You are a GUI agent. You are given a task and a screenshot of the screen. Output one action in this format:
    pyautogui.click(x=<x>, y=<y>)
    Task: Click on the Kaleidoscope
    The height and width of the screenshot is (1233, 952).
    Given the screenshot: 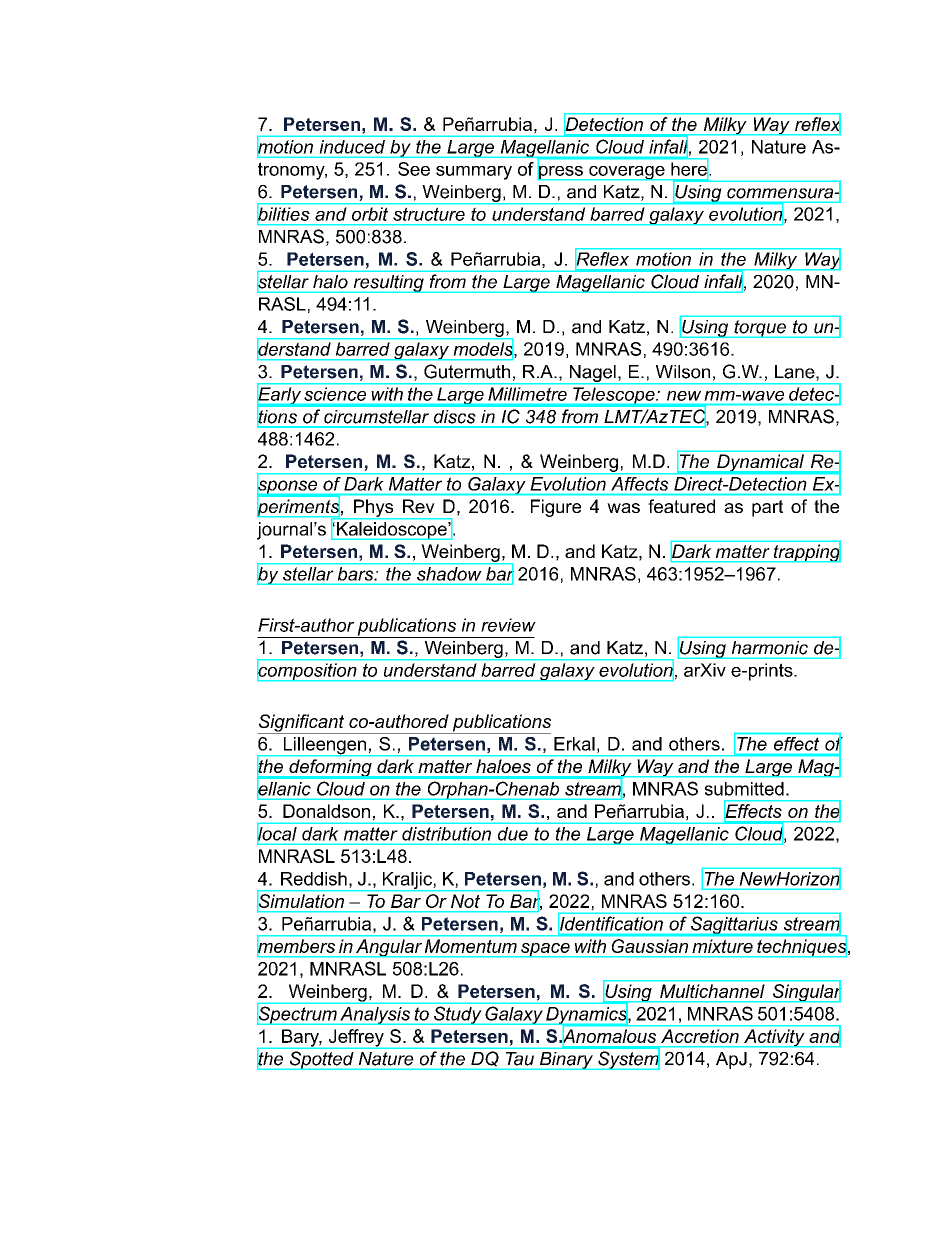 What is the action you would take?
    pyautogui.click(x=392, y=531)
